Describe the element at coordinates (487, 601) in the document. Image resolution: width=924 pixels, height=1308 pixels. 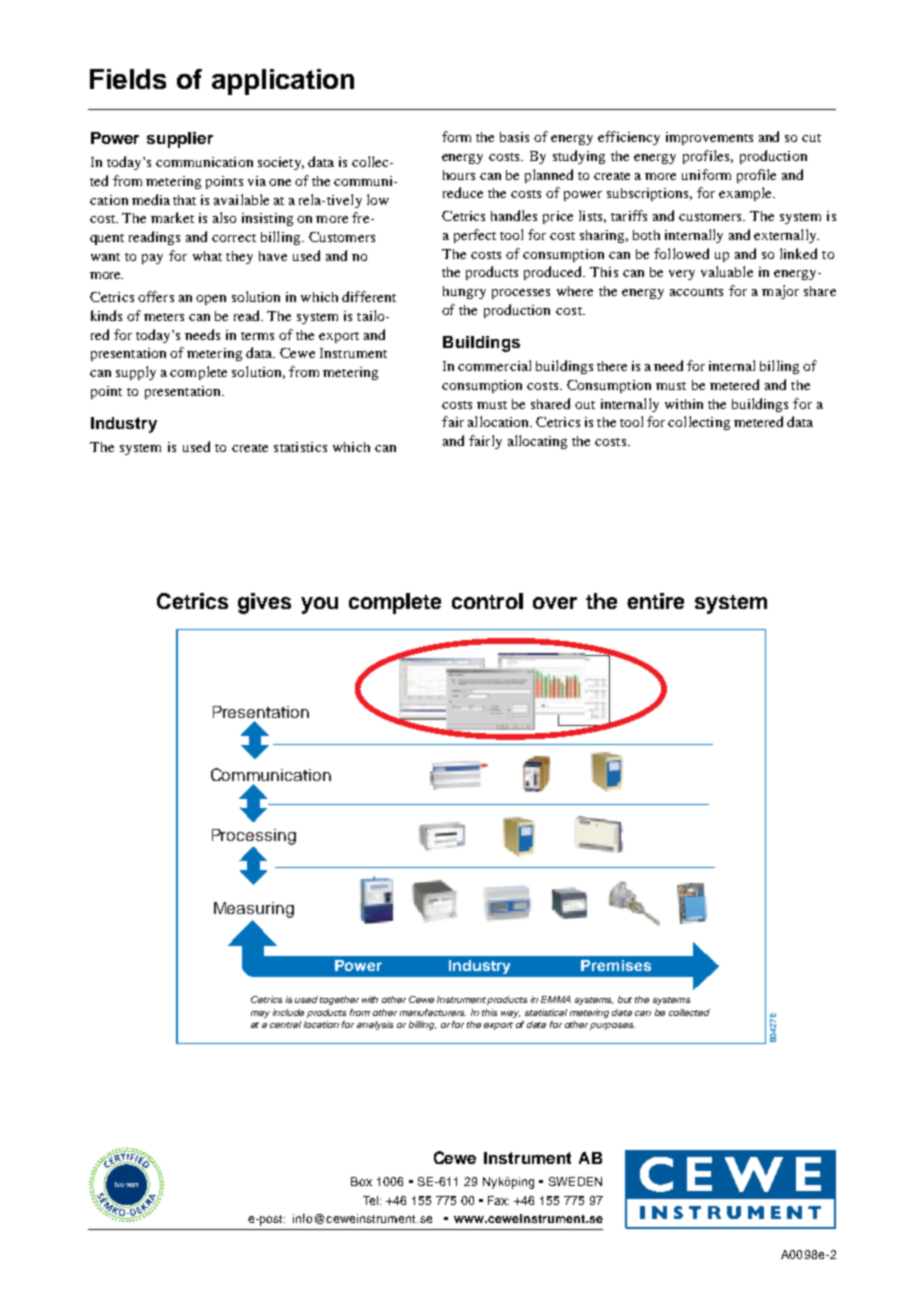
I see `control` at that location.
